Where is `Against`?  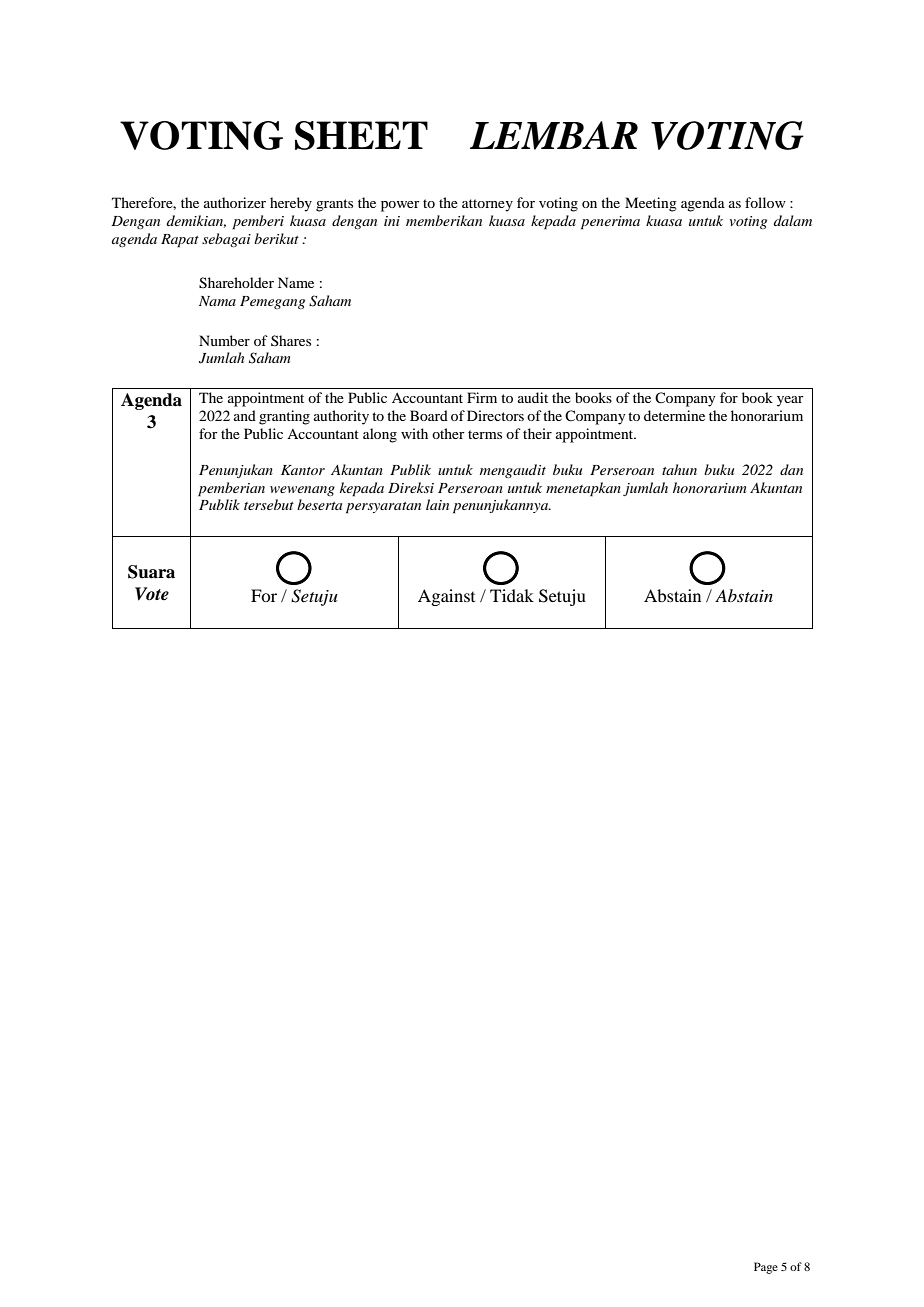 Against is located at coordinates (446, 597).
